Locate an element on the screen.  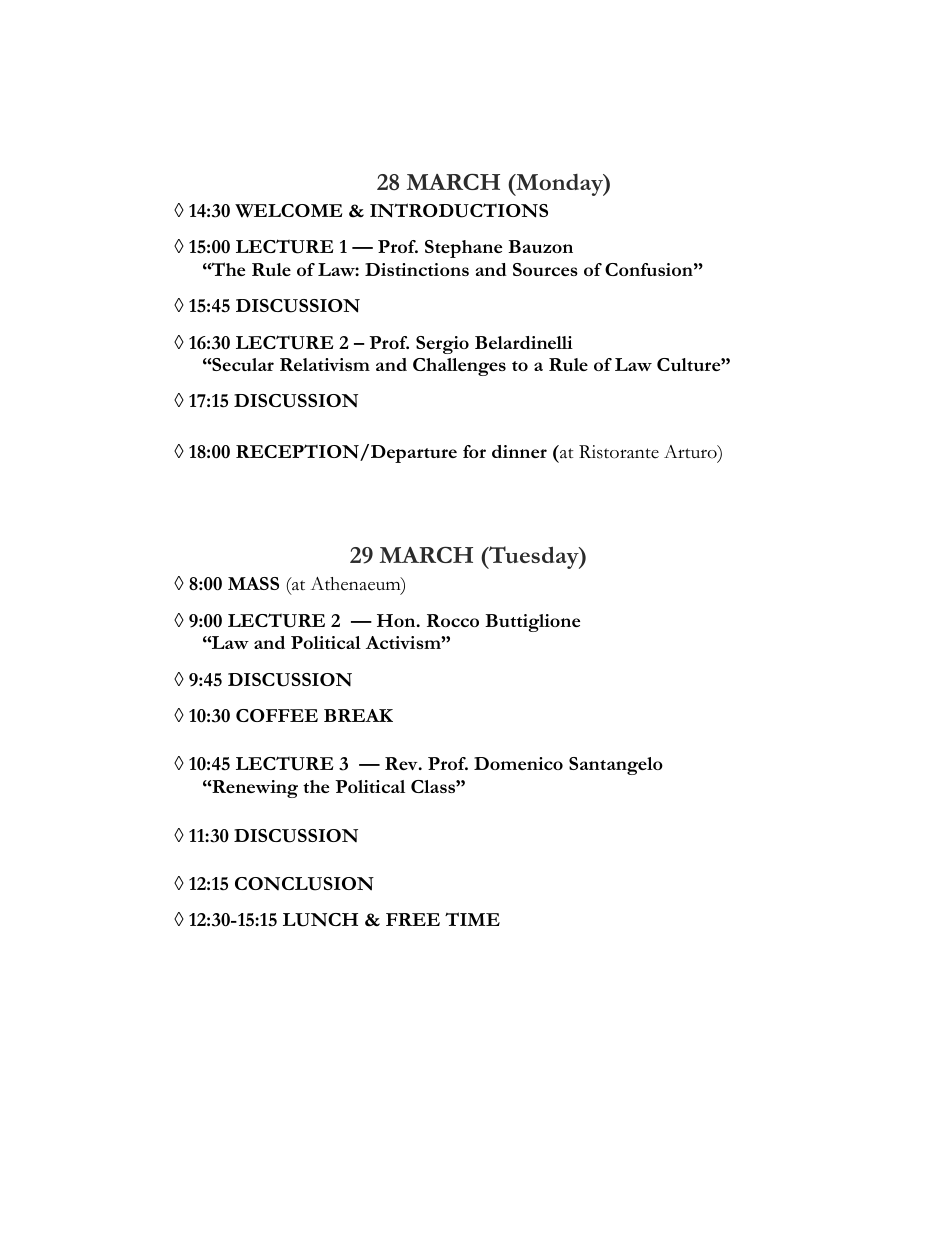
Stephane is located at coordinates (463, 249).
